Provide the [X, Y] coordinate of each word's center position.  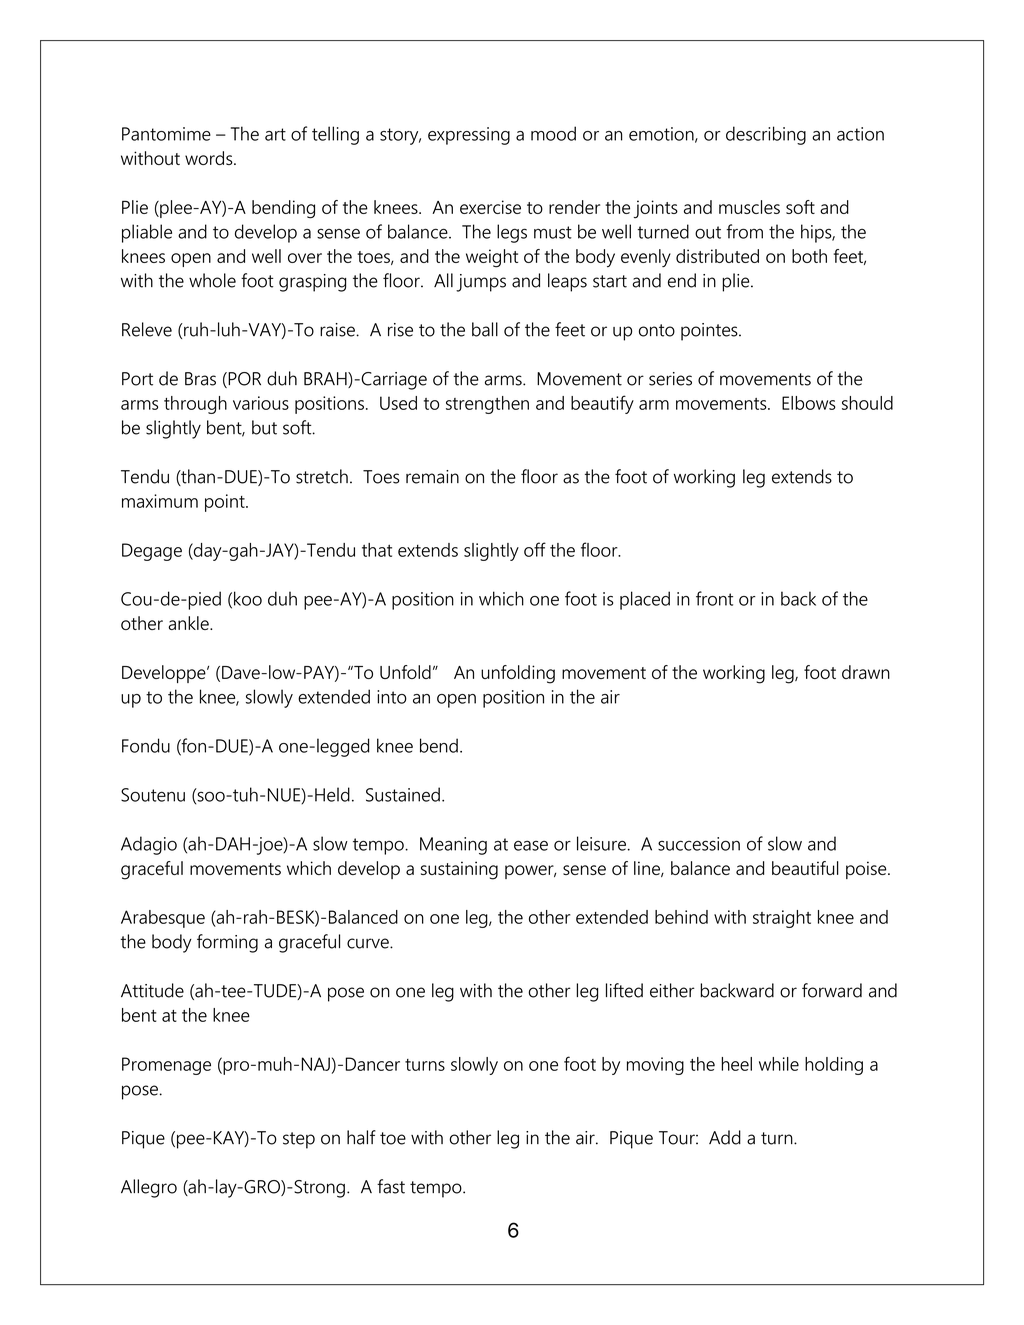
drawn [866, 672]
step [299, 1140]
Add [725, 1137]
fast [391, 1186]
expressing [469, 136]
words [210, 158]
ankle [189, 623]
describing [766, 135]
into [392, 697]
